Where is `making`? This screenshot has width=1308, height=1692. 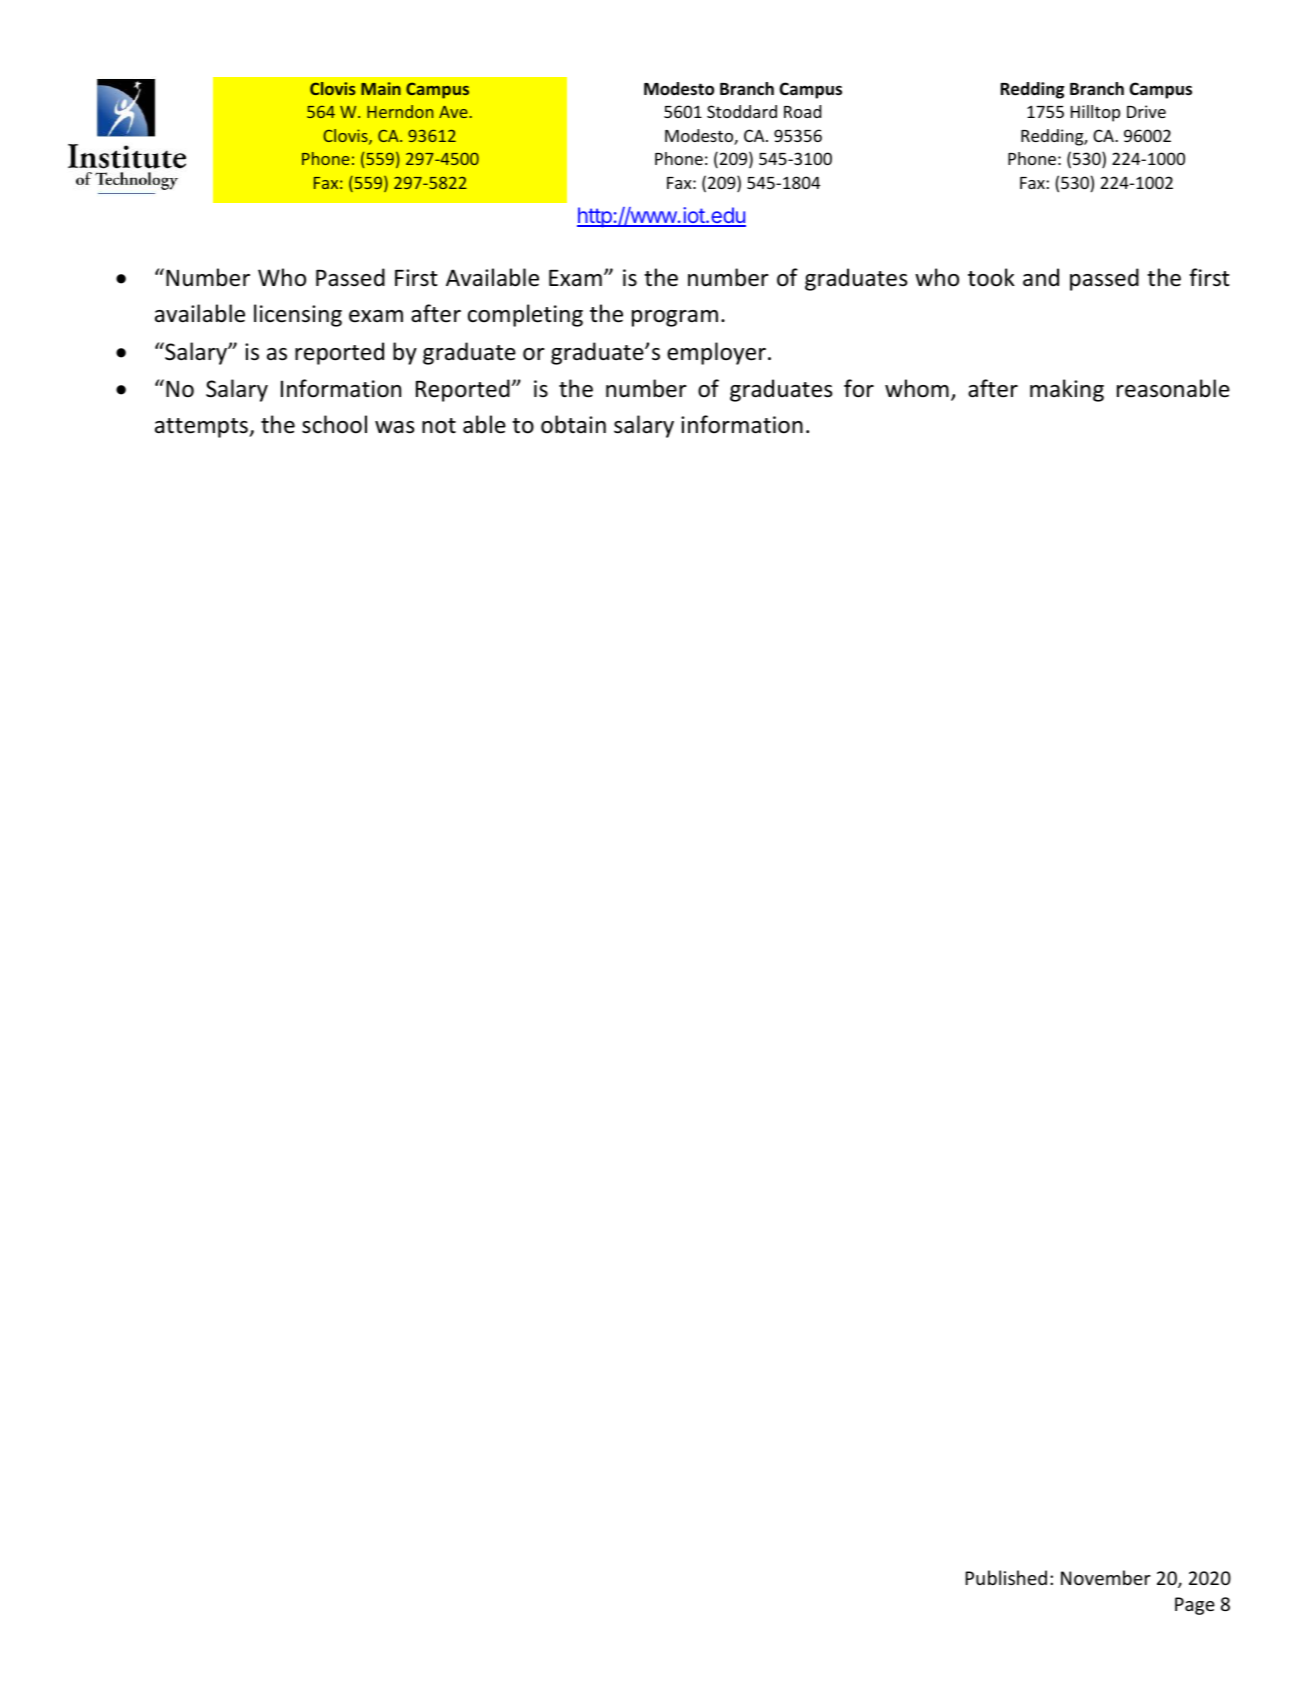 making is located at coordinates (1067, 390).
